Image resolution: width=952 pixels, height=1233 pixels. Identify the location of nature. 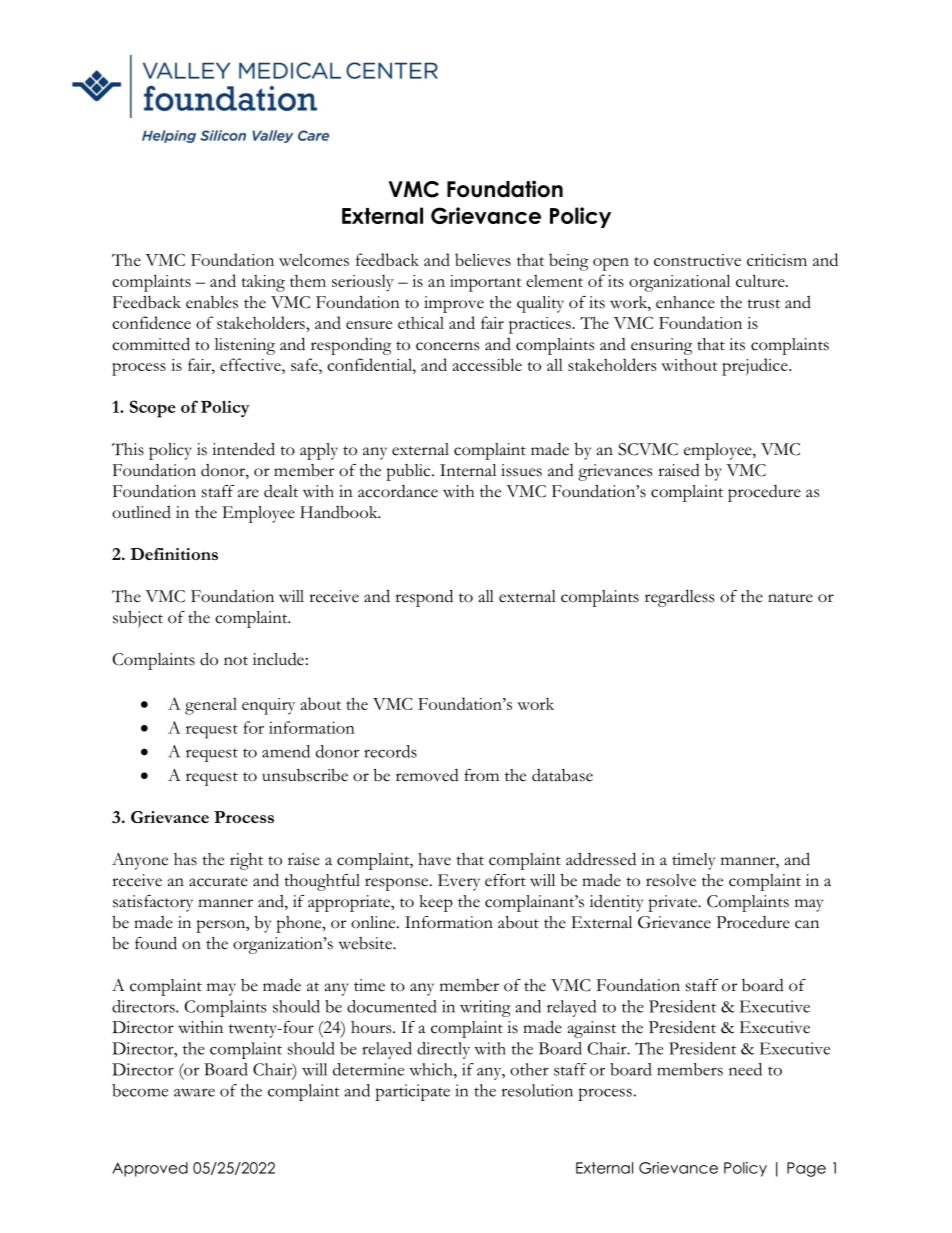
(790, 598).
